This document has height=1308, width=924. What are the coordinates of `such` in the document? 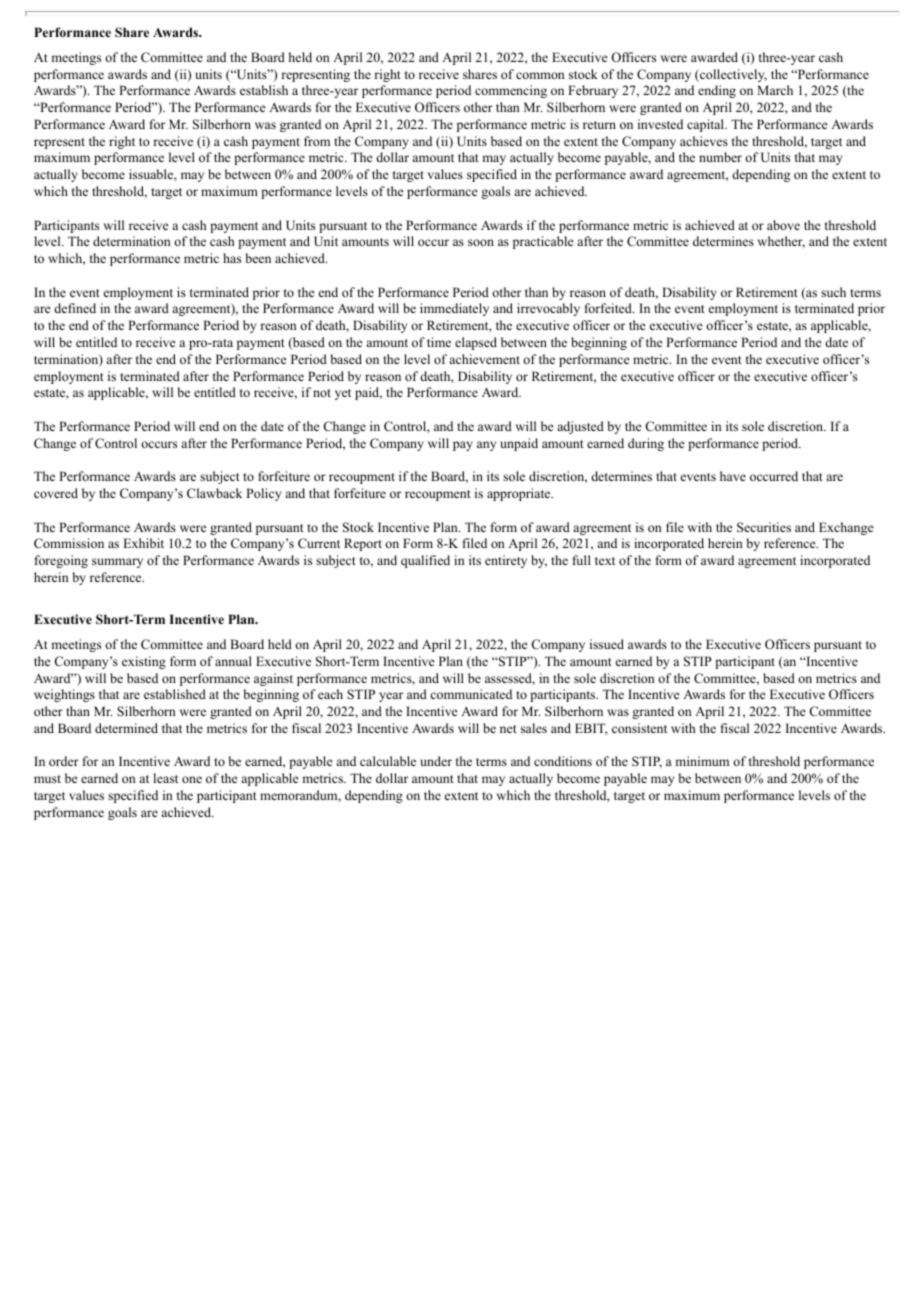 It's located at (833, 292).
